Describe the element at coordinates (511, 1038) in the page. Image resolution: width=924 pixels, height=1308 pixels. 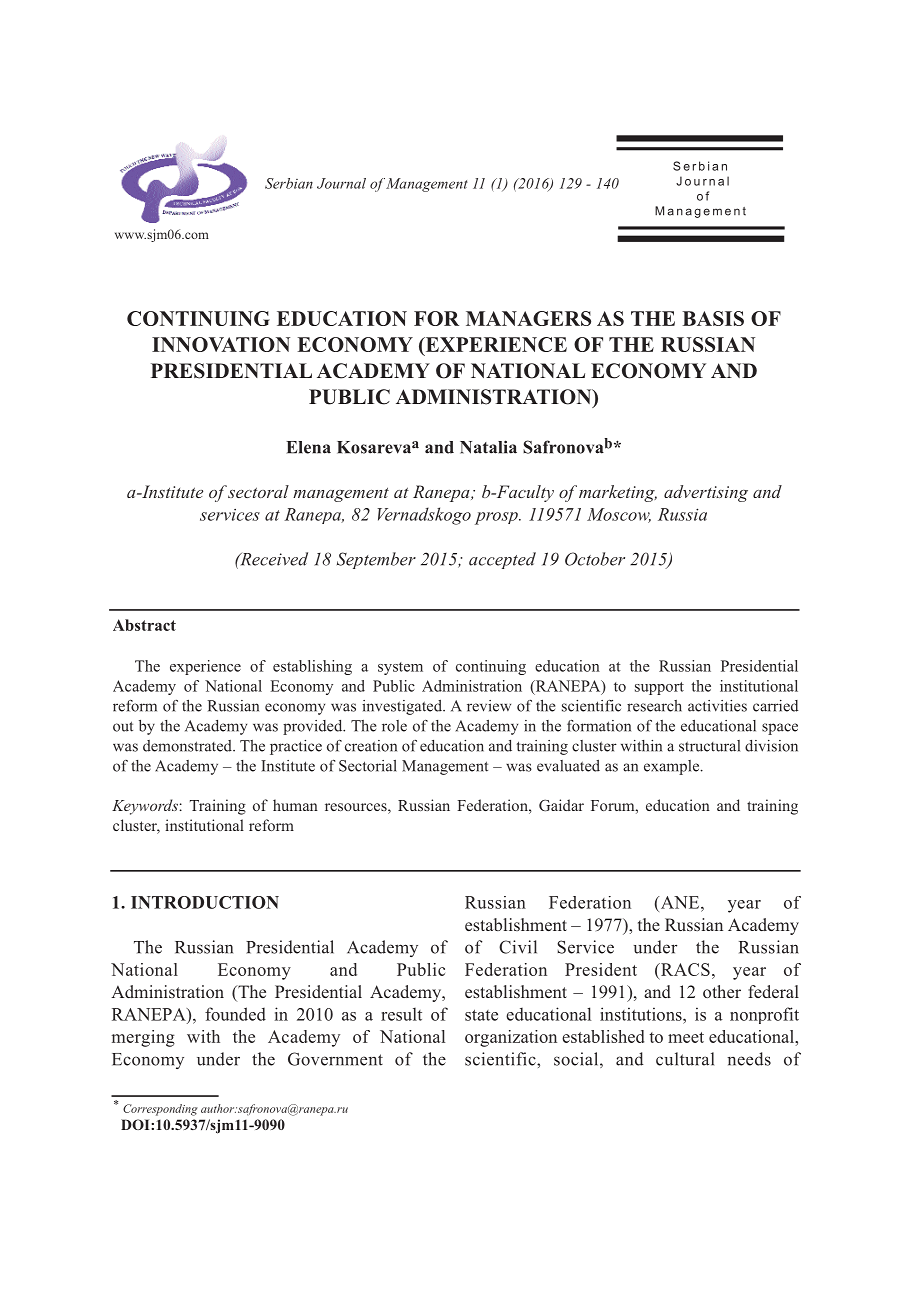
I see `organization` at that location.
